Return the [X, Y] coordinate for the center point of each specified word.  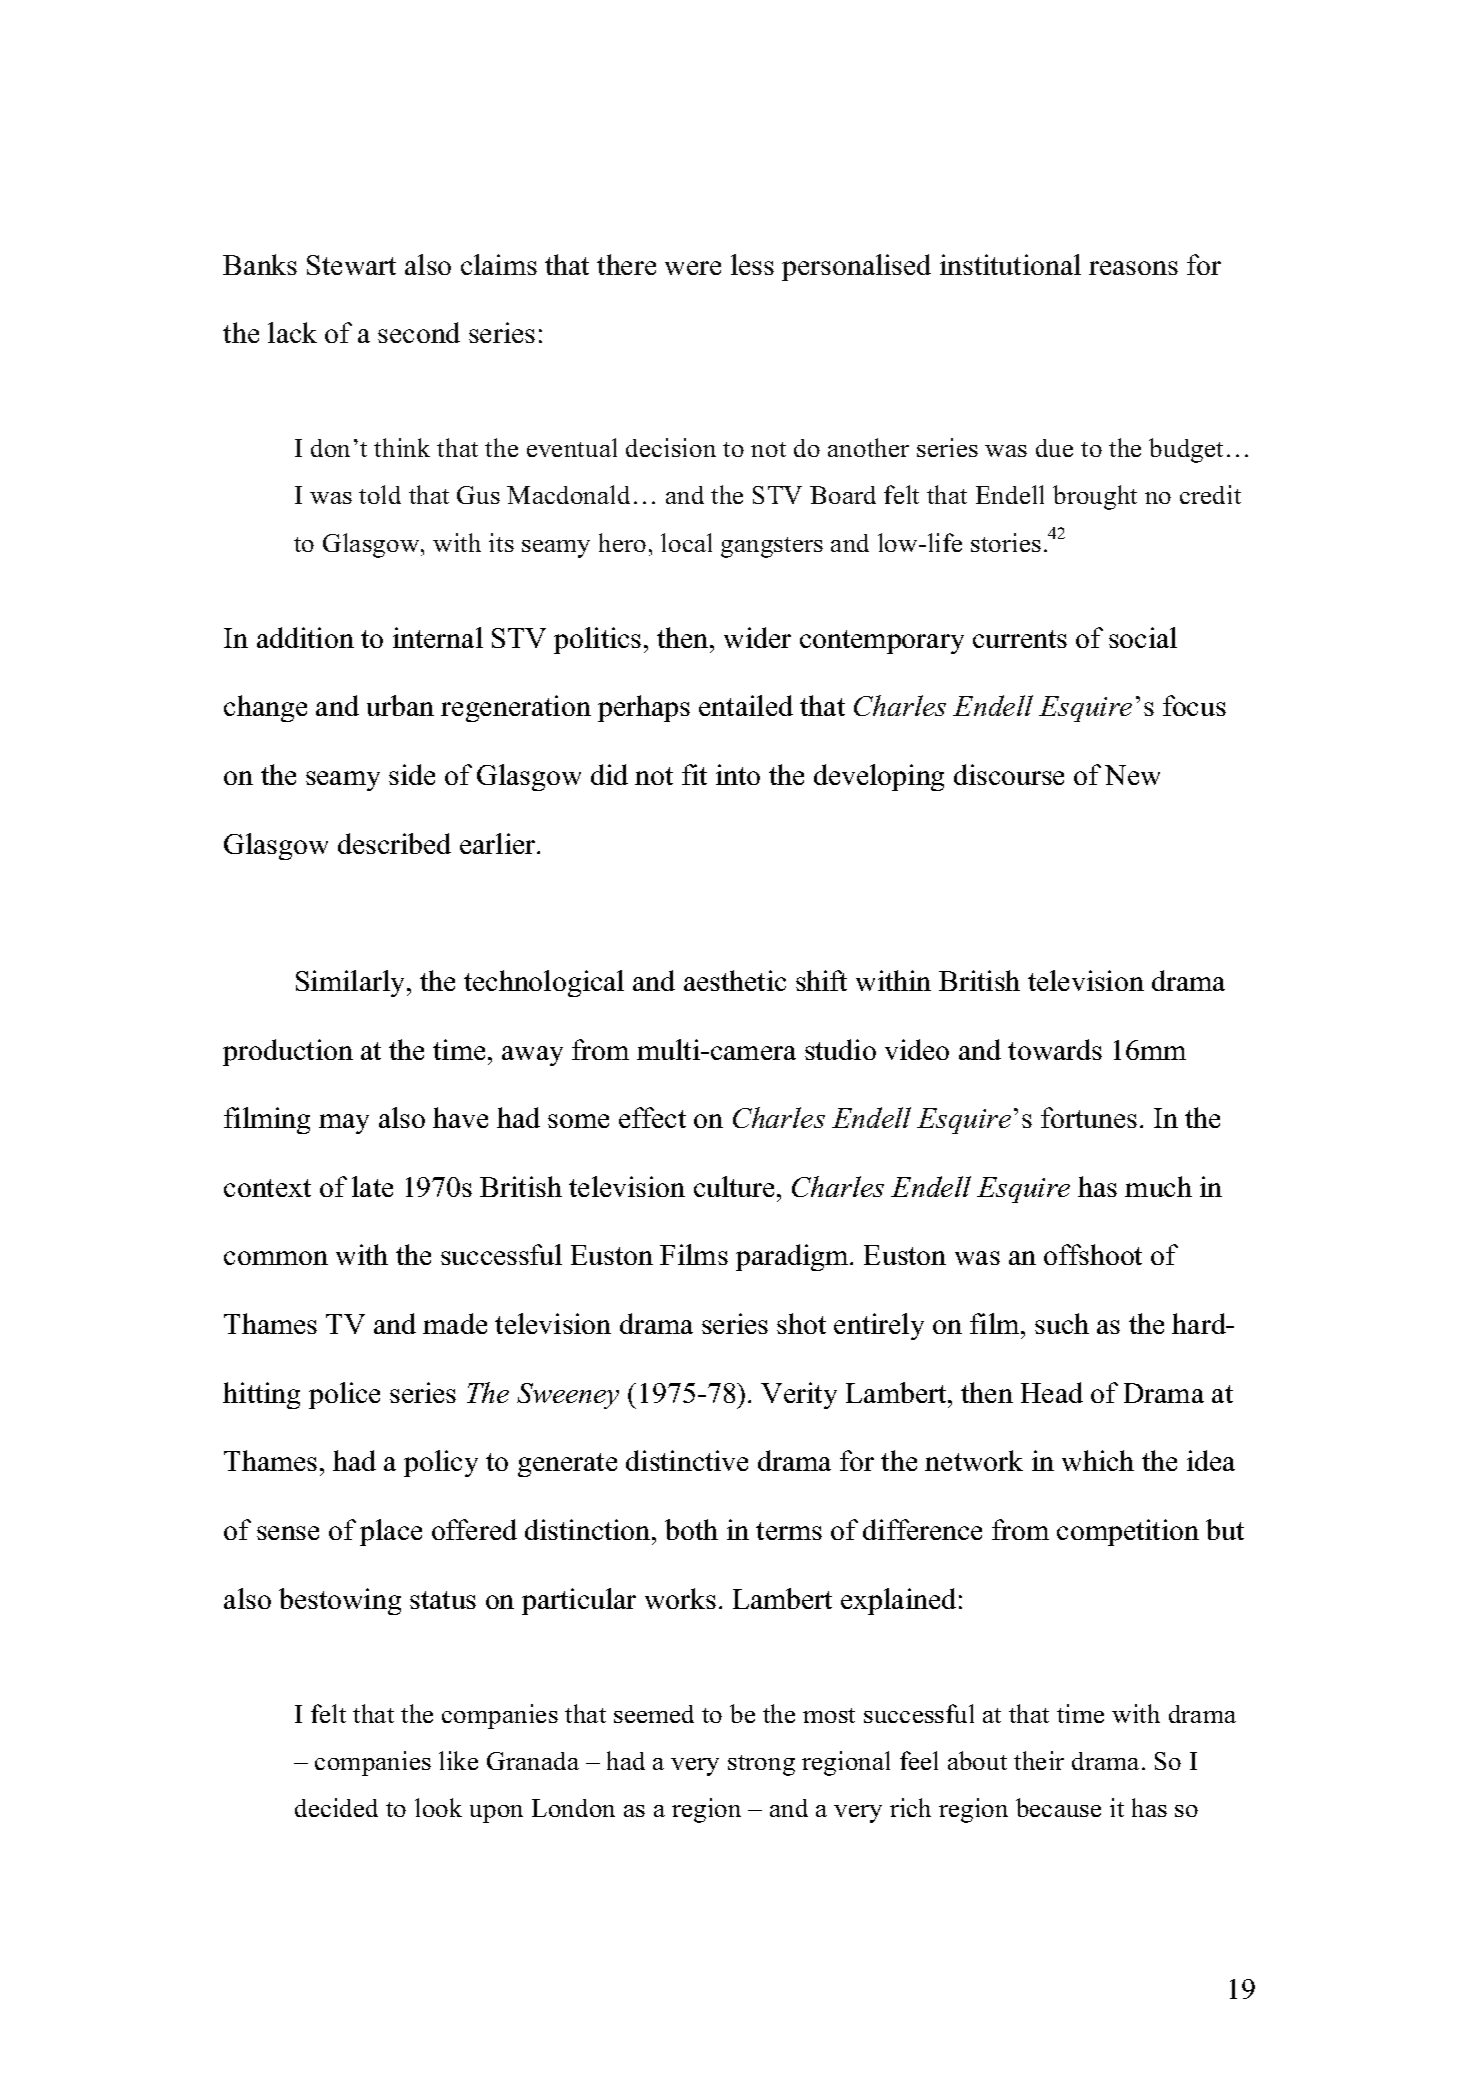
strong [761, 1765]
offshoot [1093, 1254]
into [738, 774]
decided [336, 1807]
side [412, 774]
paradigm [793, 1257]
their [1039, 1760]
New [1132, 775]
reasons [1133, 268]
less [752, 264]
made [455, 1323]
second [419, 332]
